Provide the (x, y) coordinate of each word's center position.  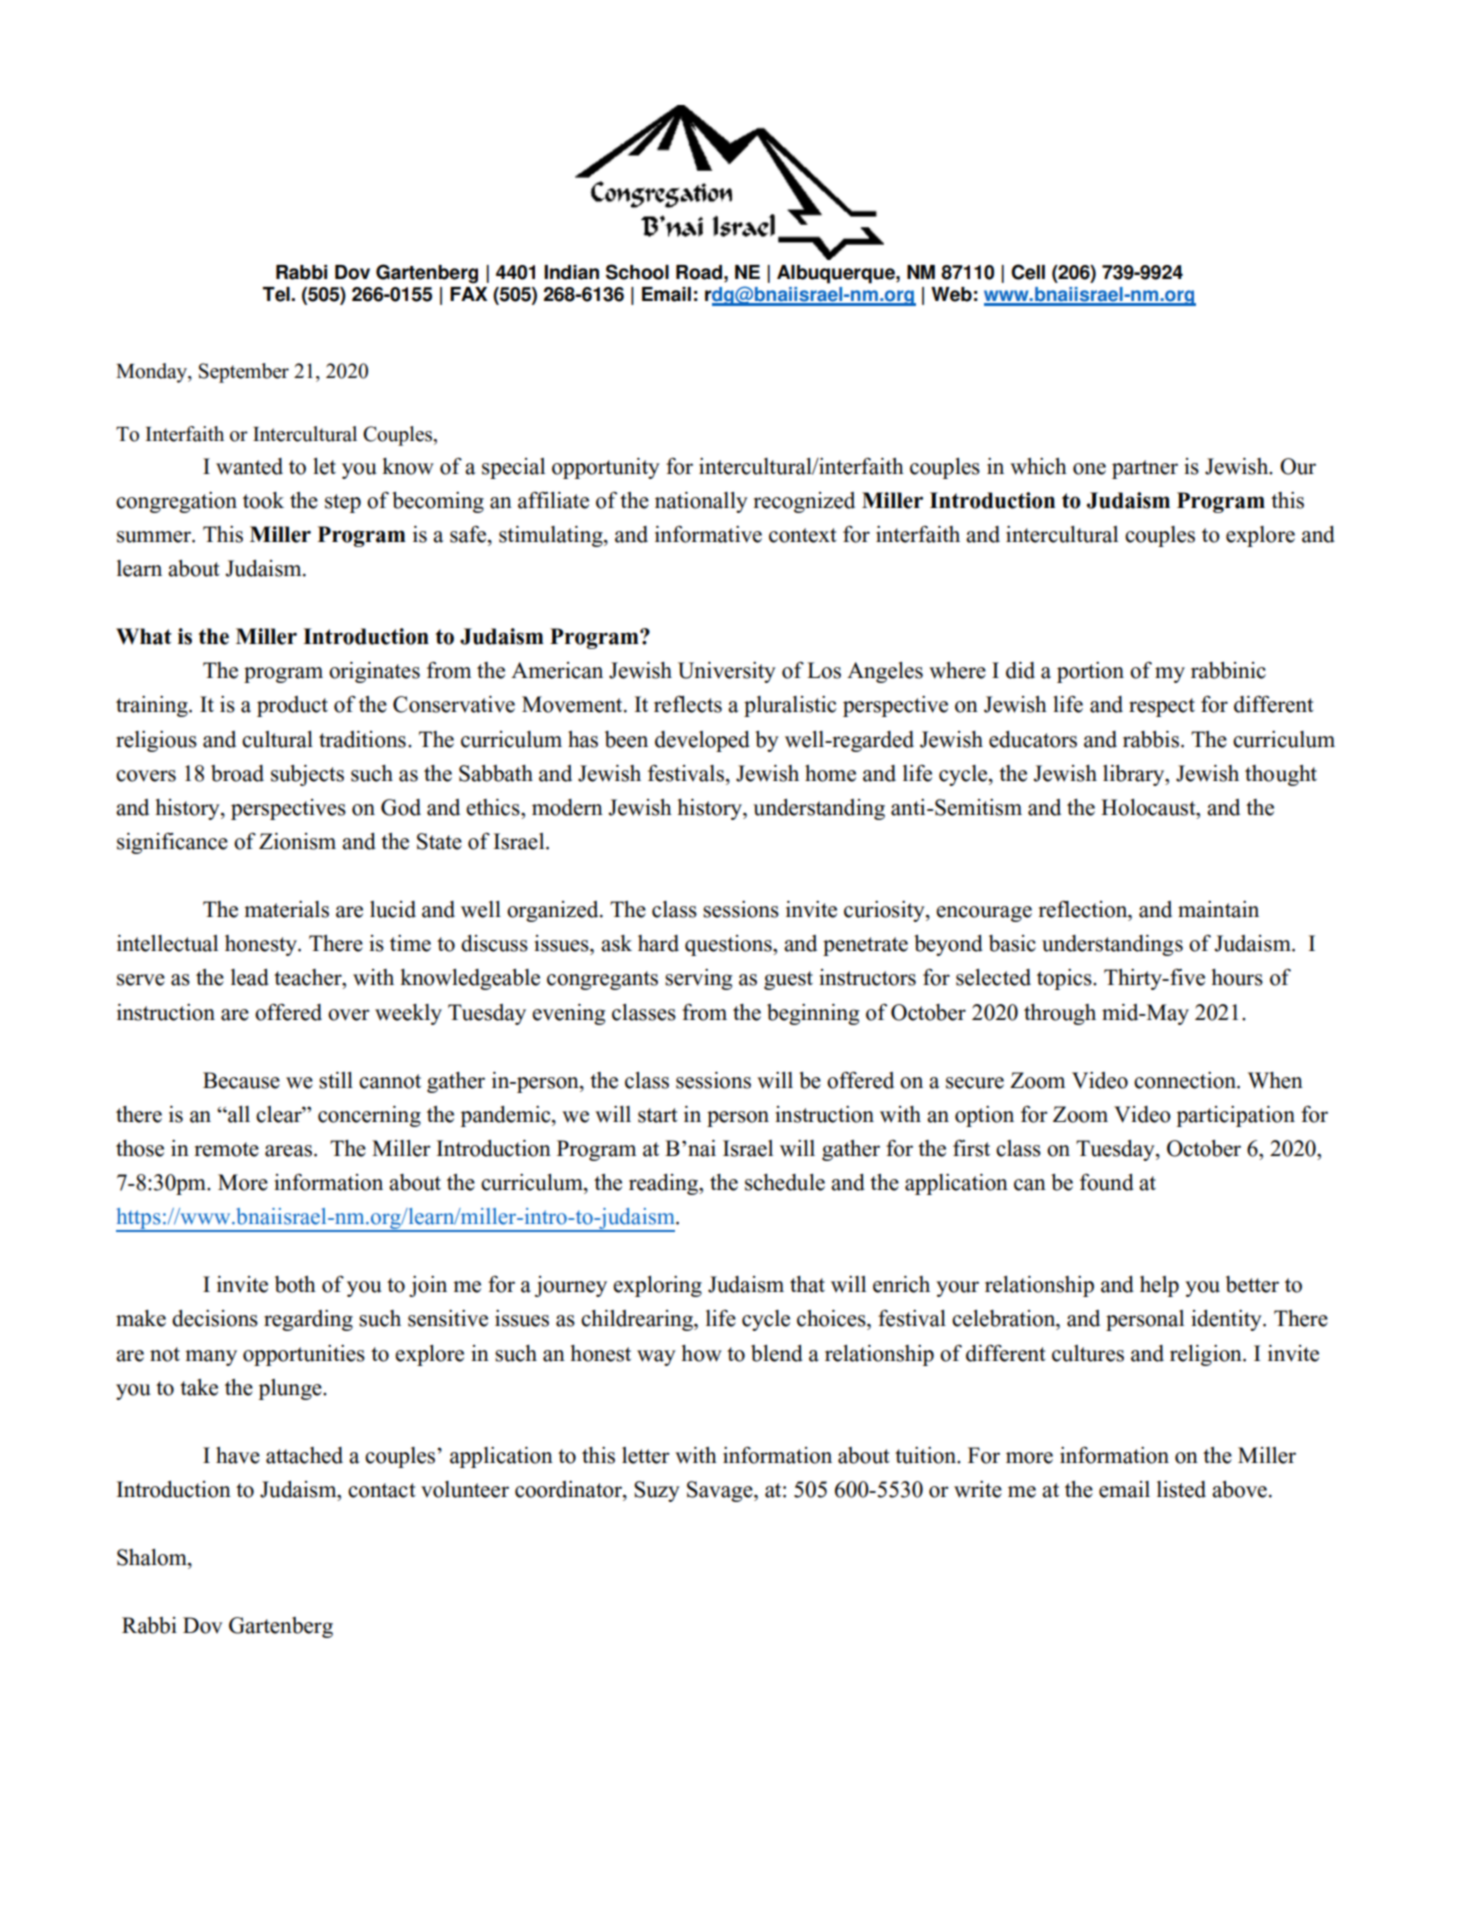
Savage (721, 1491)
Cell (1028, 272)
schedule (785, 1182)
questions (729, 945)
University (727, 672)
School (637, 272)
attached (304, 1455)
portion (1090, 672)
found (1107, 1182)
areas (288, 1151)
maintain (1218, 909)
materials (286, 909)
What (144, 636)
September (244, 373)
